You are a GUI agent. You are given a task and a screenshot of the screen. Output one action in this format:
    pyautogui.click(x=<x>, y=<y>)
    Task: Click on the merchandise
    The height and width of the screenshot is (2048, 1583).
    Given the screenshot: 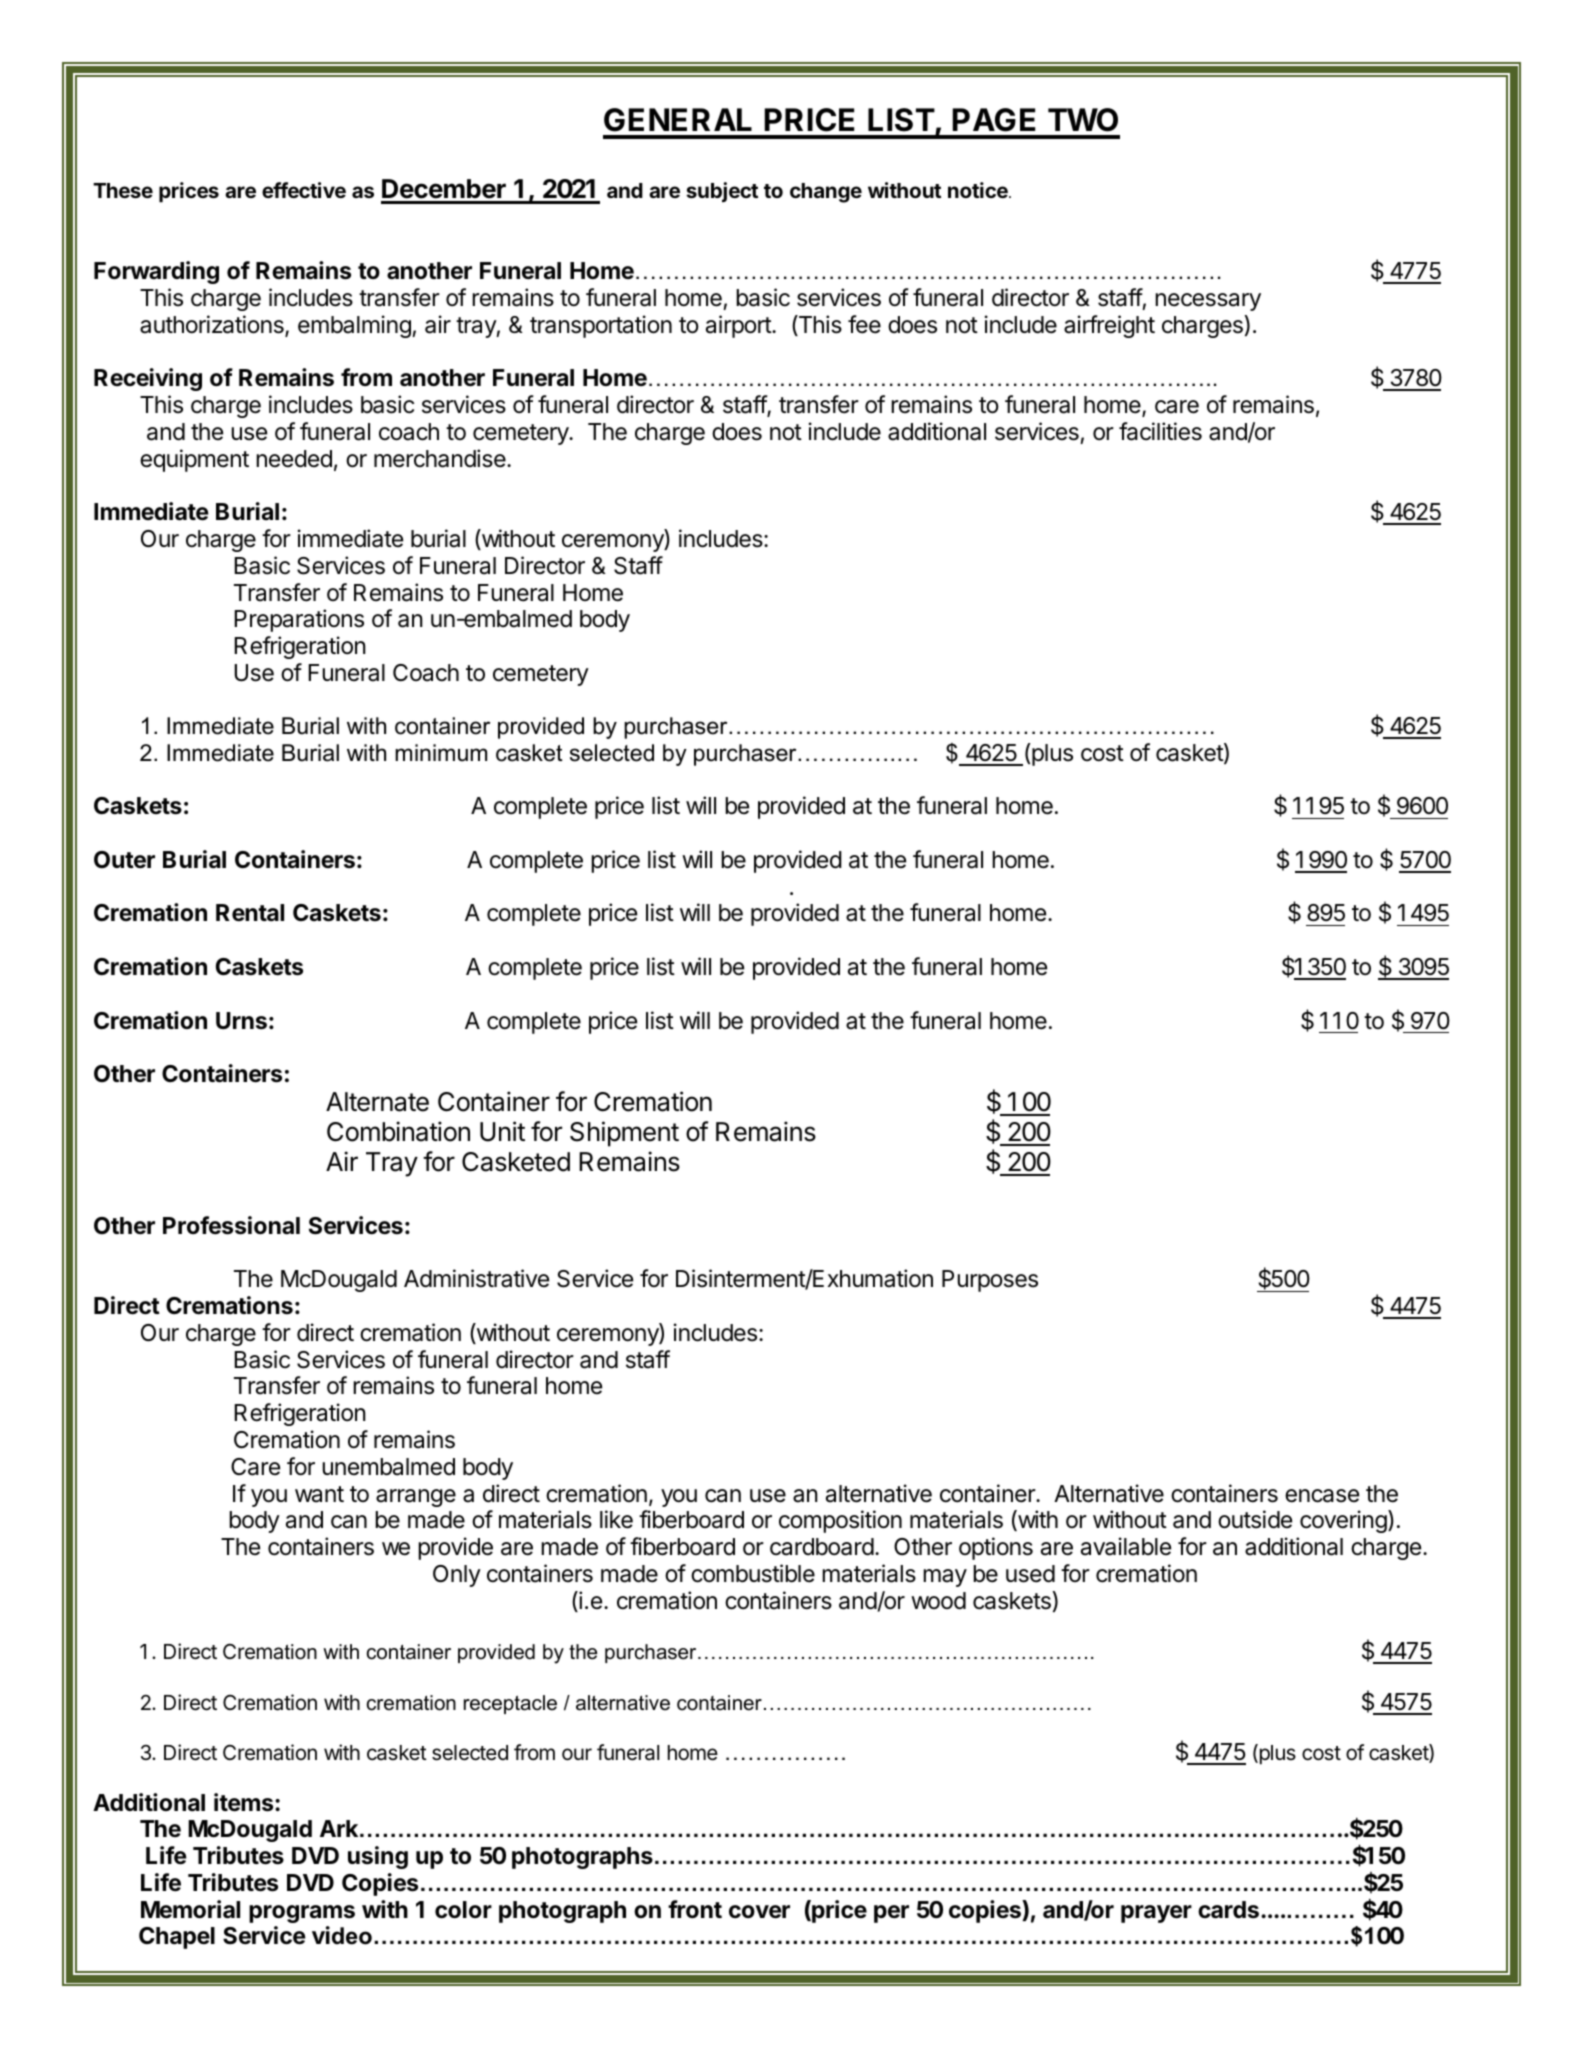 What is the action you would take?
    pyautogui.click(x=441, y=458)
